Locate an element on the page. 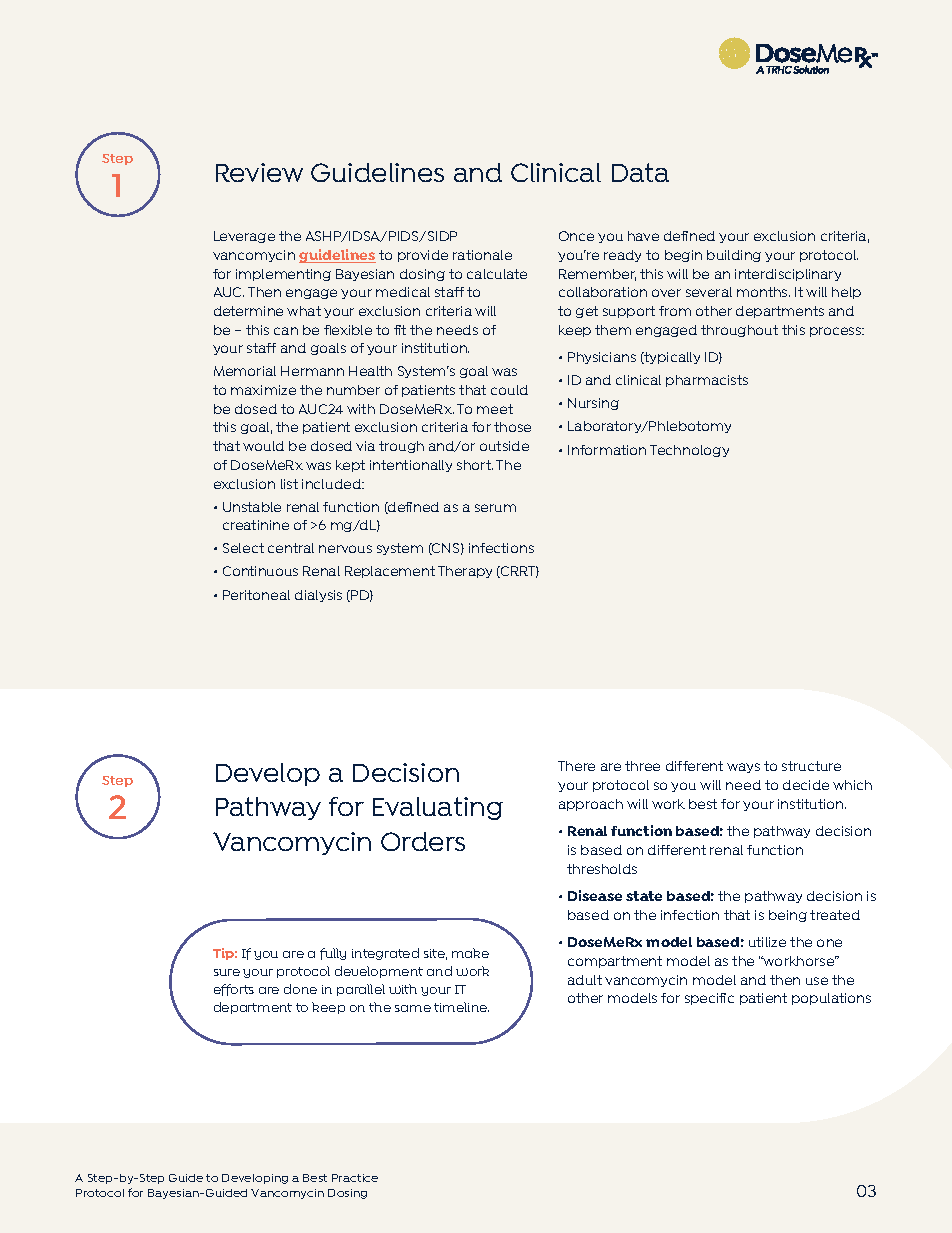 Image resolution: width=952 pixels, height=1233 pixels. fully is located at coordinates (333, 954).
